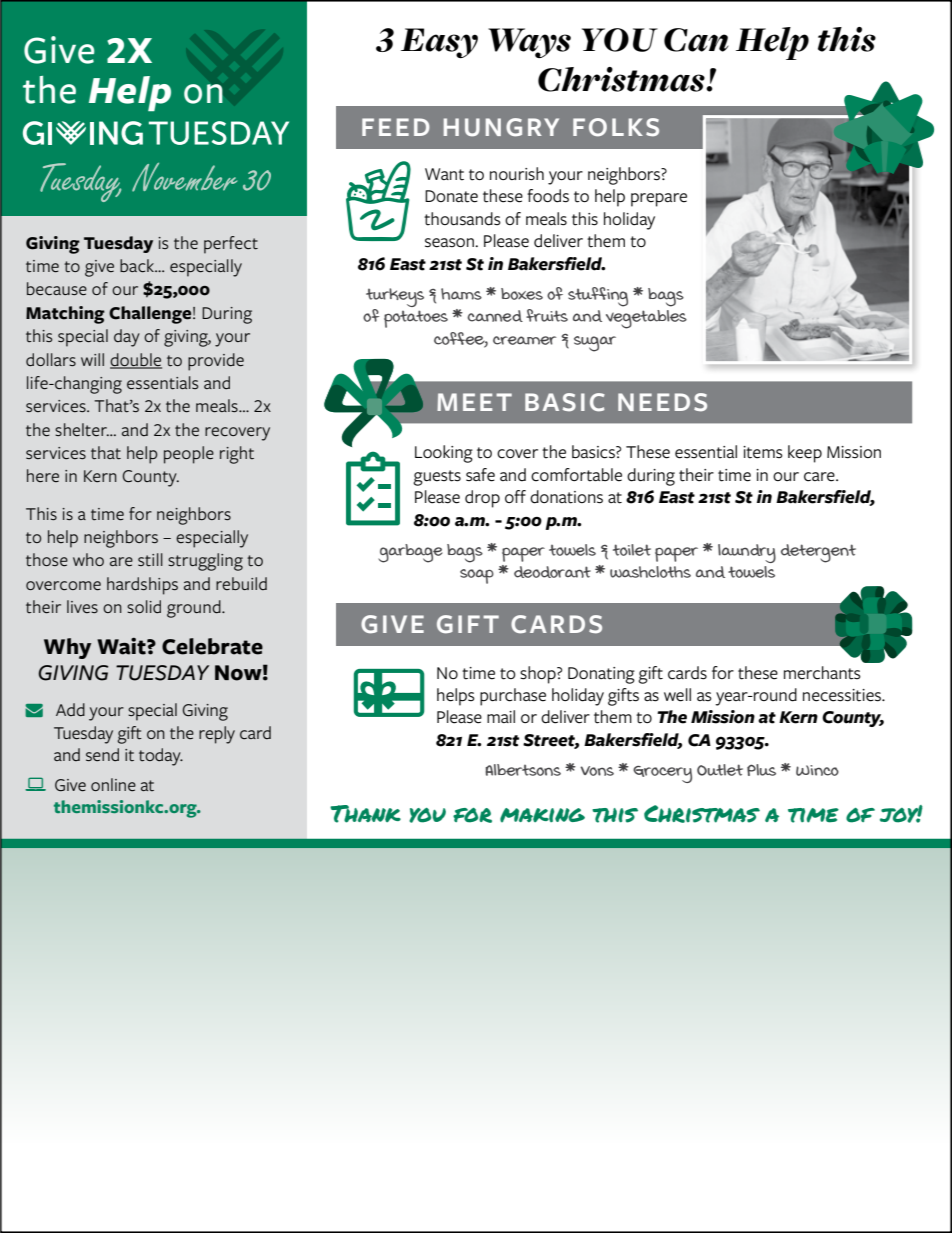 Image resolution: width=952 pixels, height=1233 pixels. I want to click on Matching, so click(65, 315).
